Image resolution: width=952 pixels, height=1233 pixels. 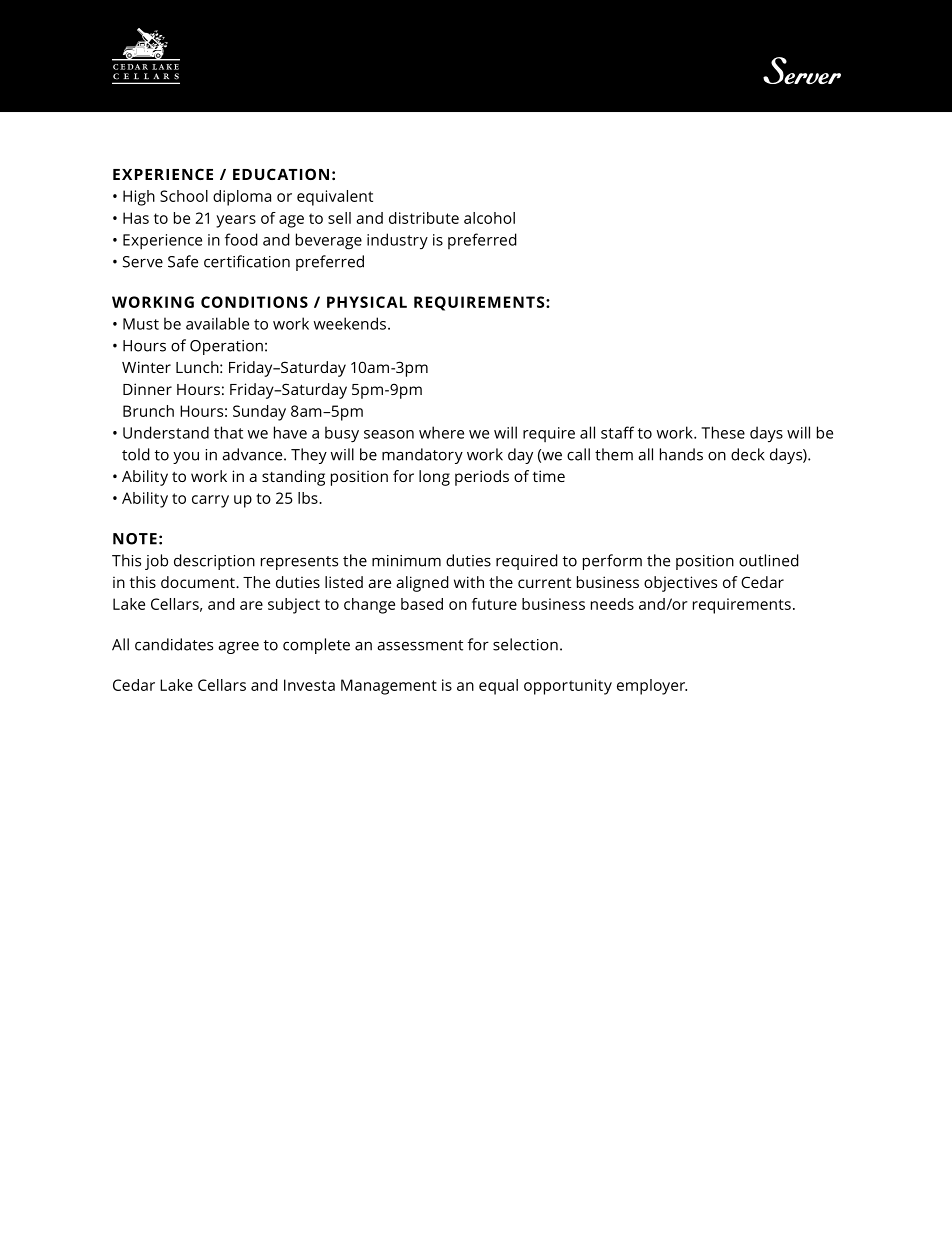 I want to click on PHYSICAL, so click(x=367, y=302).
